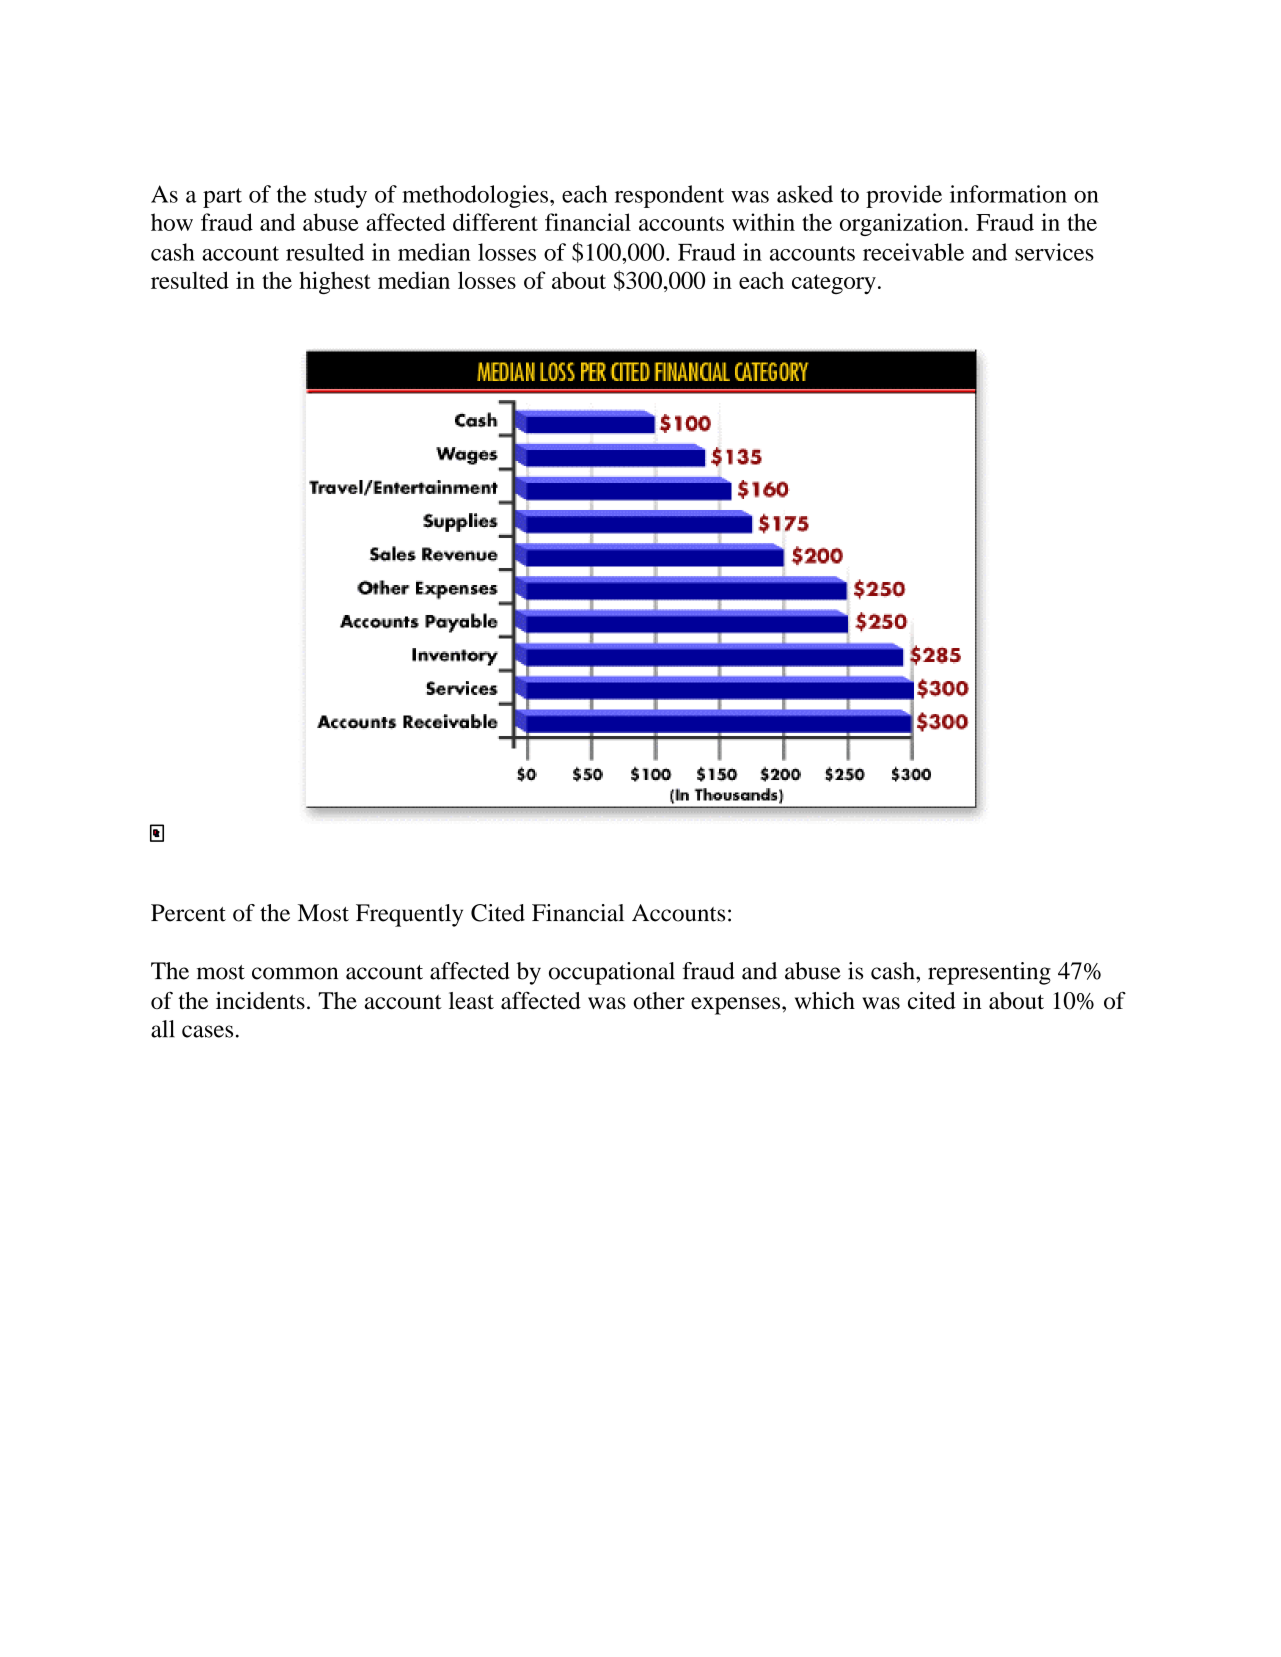  What do you see at coordinates (335, 282) in the document?
I see `highest` at bounding box center [335, 282].
